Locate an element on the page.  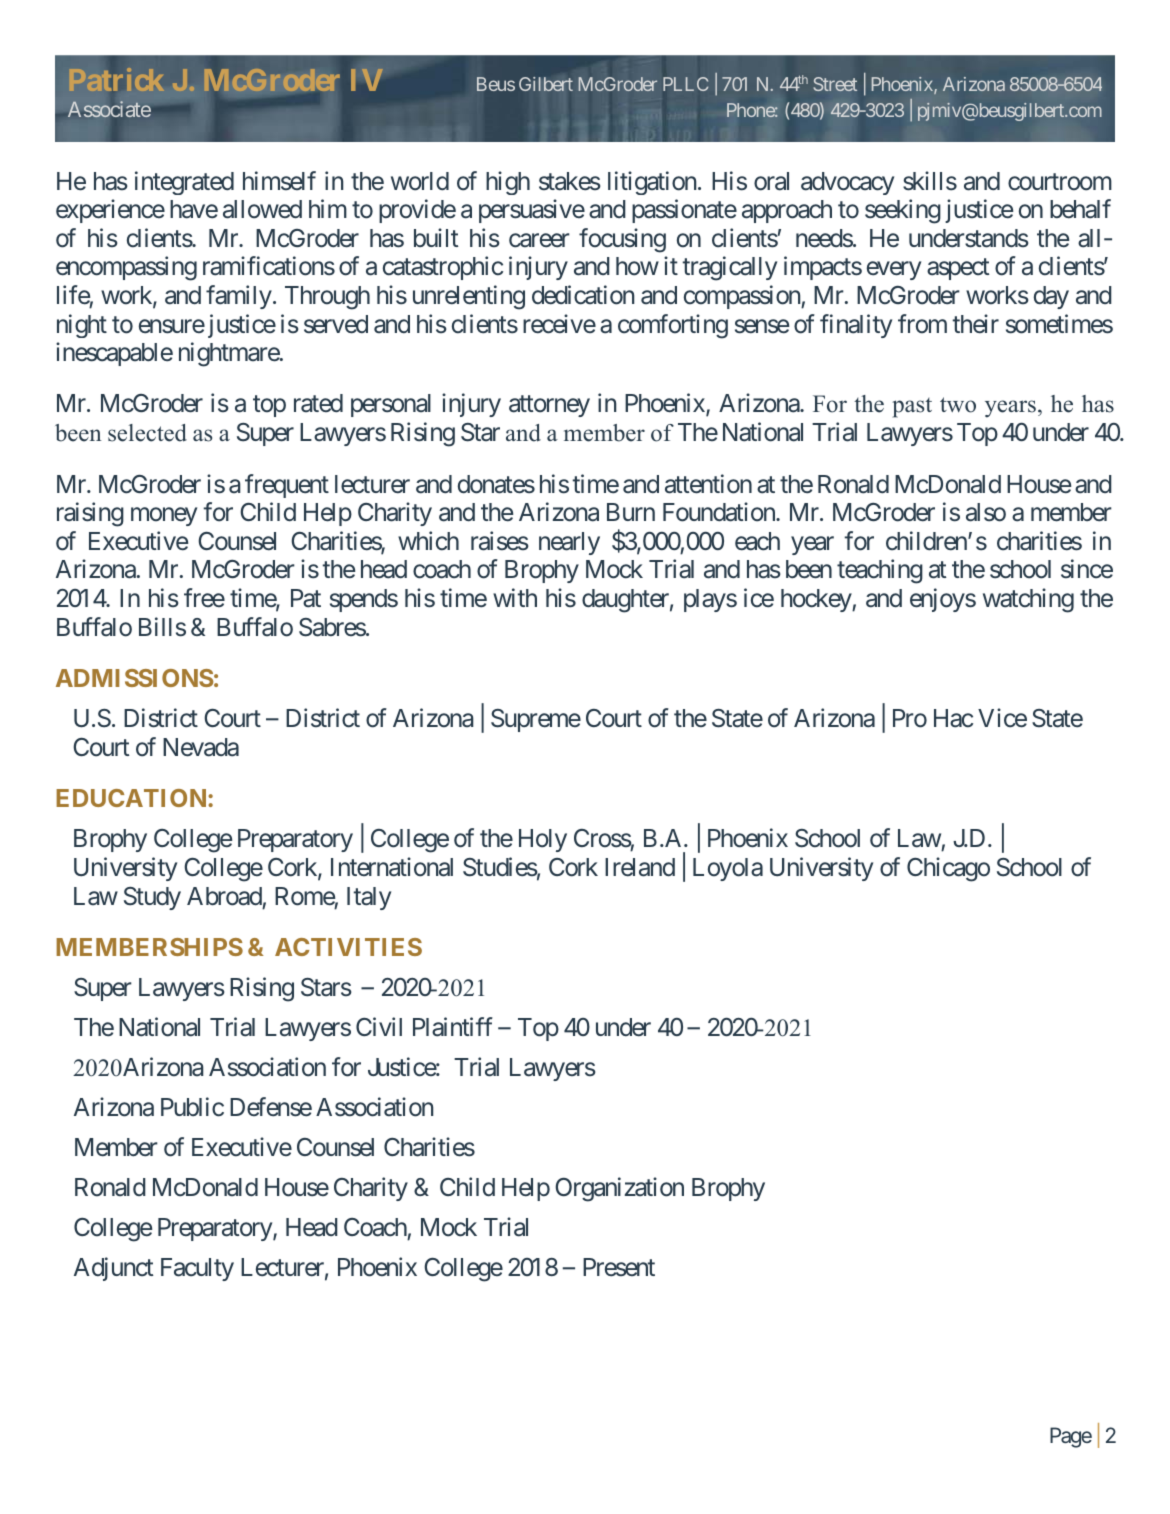
with is located at coordinates (515, 597).
